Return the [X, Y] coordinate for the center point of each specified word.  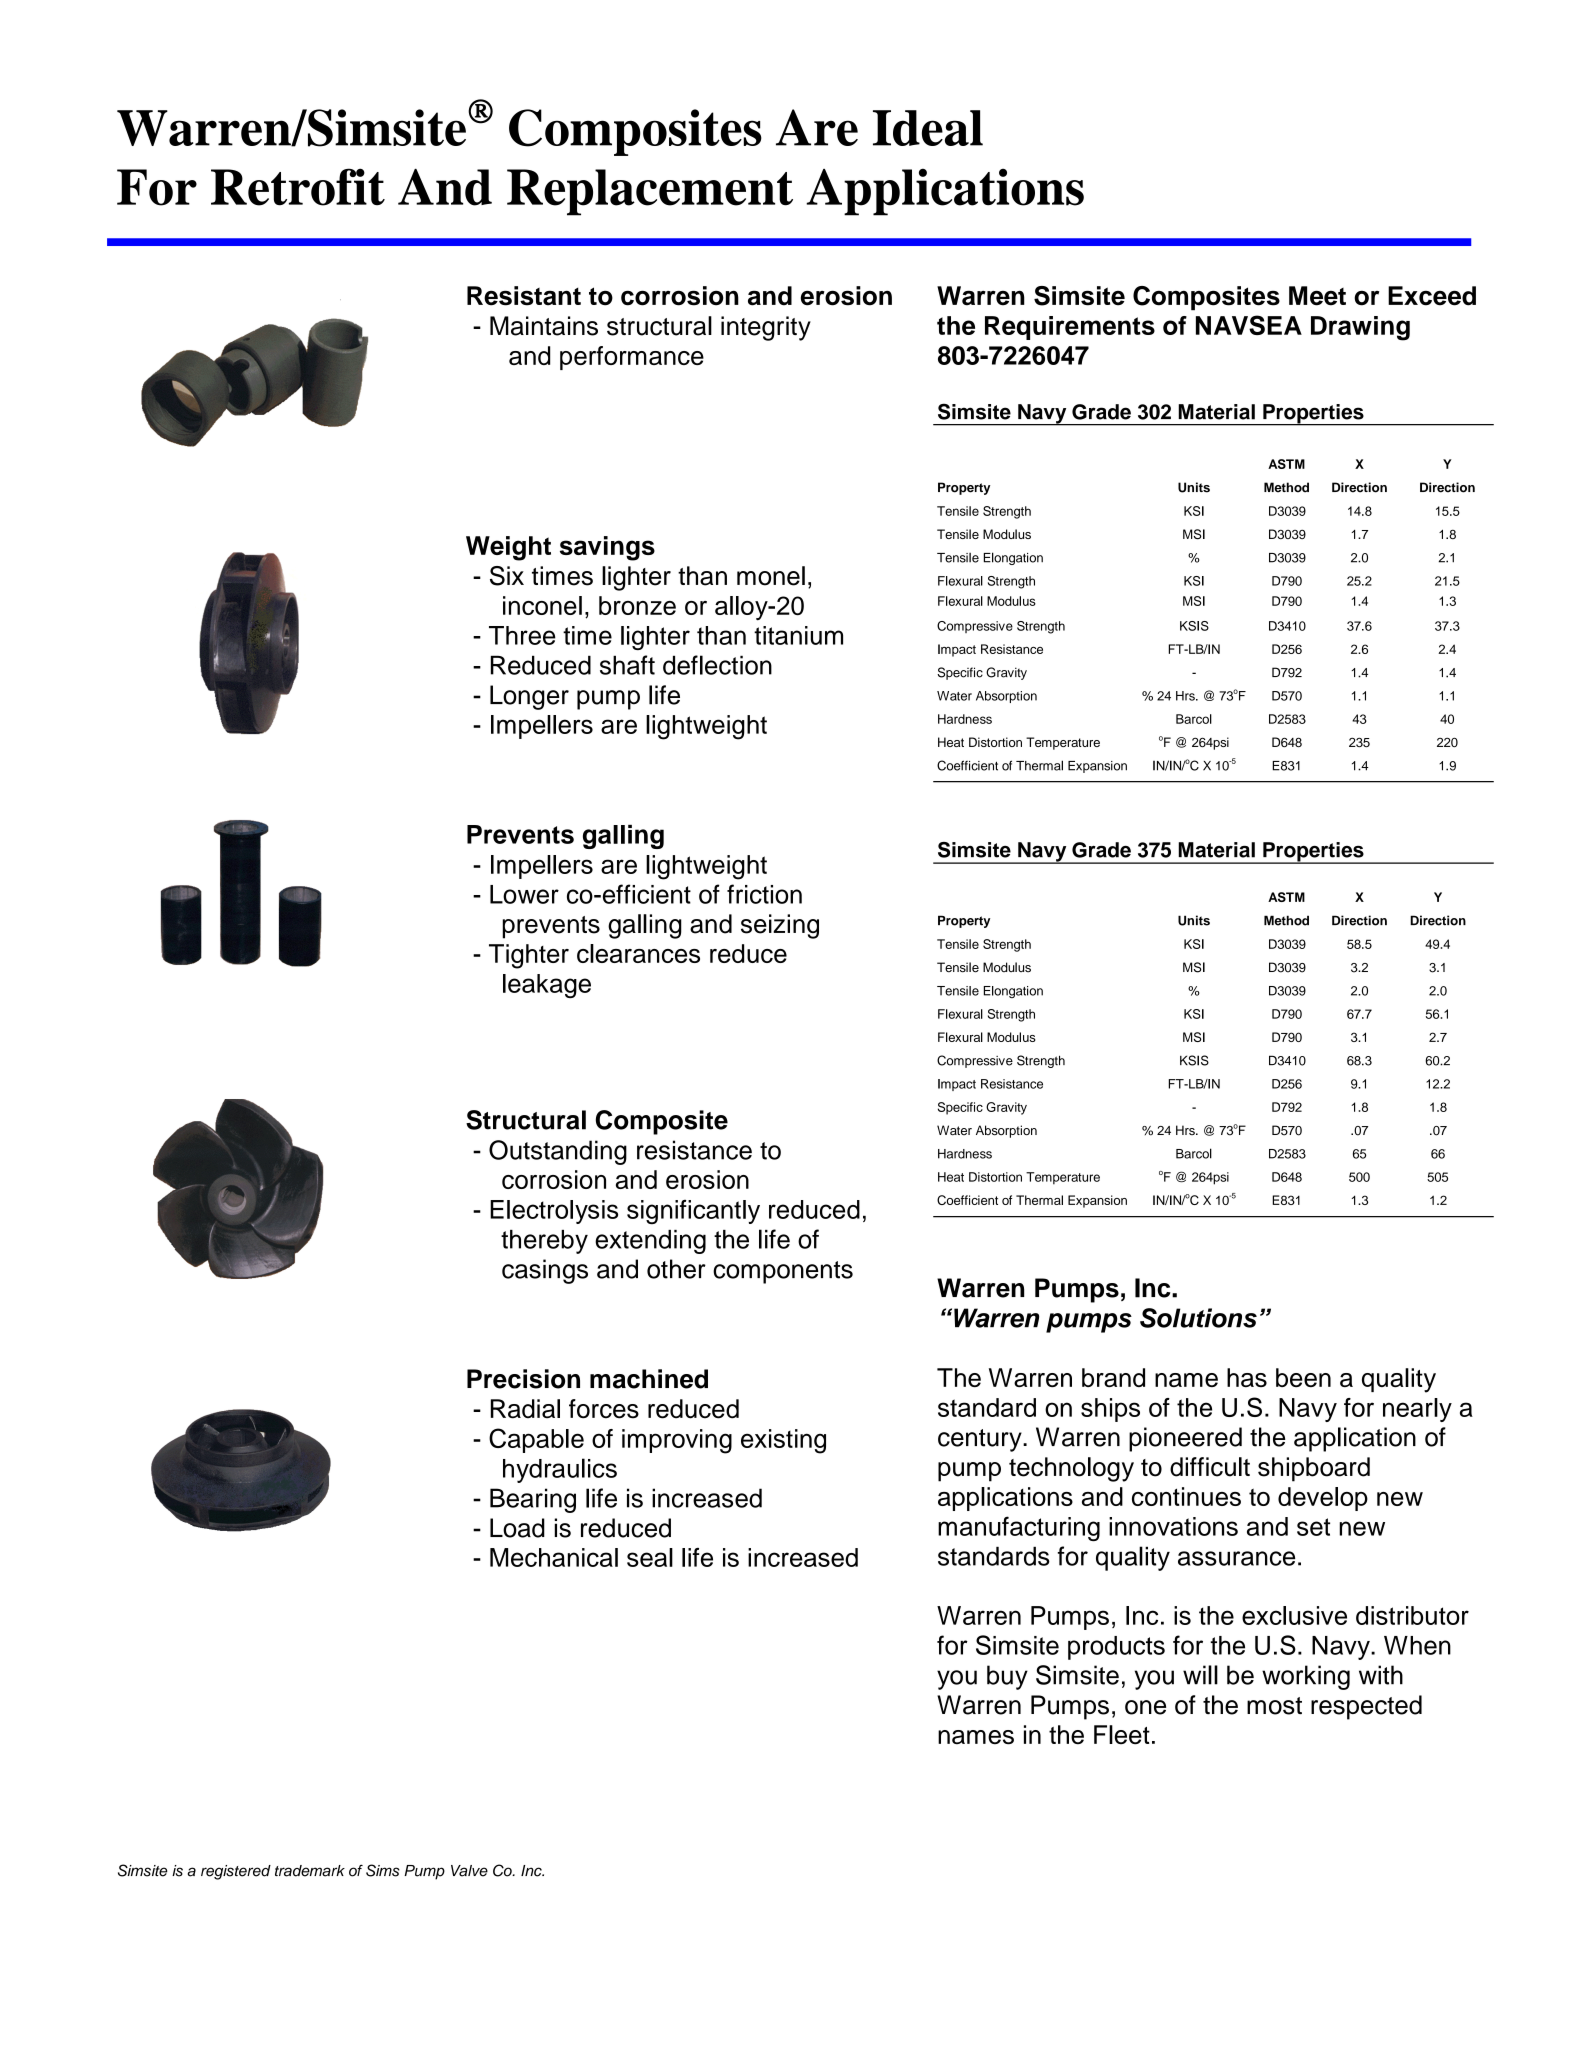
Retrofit [298, 187]
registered [236, 1872]
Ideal [928, 128]
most [1274, 1706]
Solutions [1198, 1318]
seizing [780, 926]
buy [1007, 1677]
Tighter [529, 956]
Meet [1317, 296]
